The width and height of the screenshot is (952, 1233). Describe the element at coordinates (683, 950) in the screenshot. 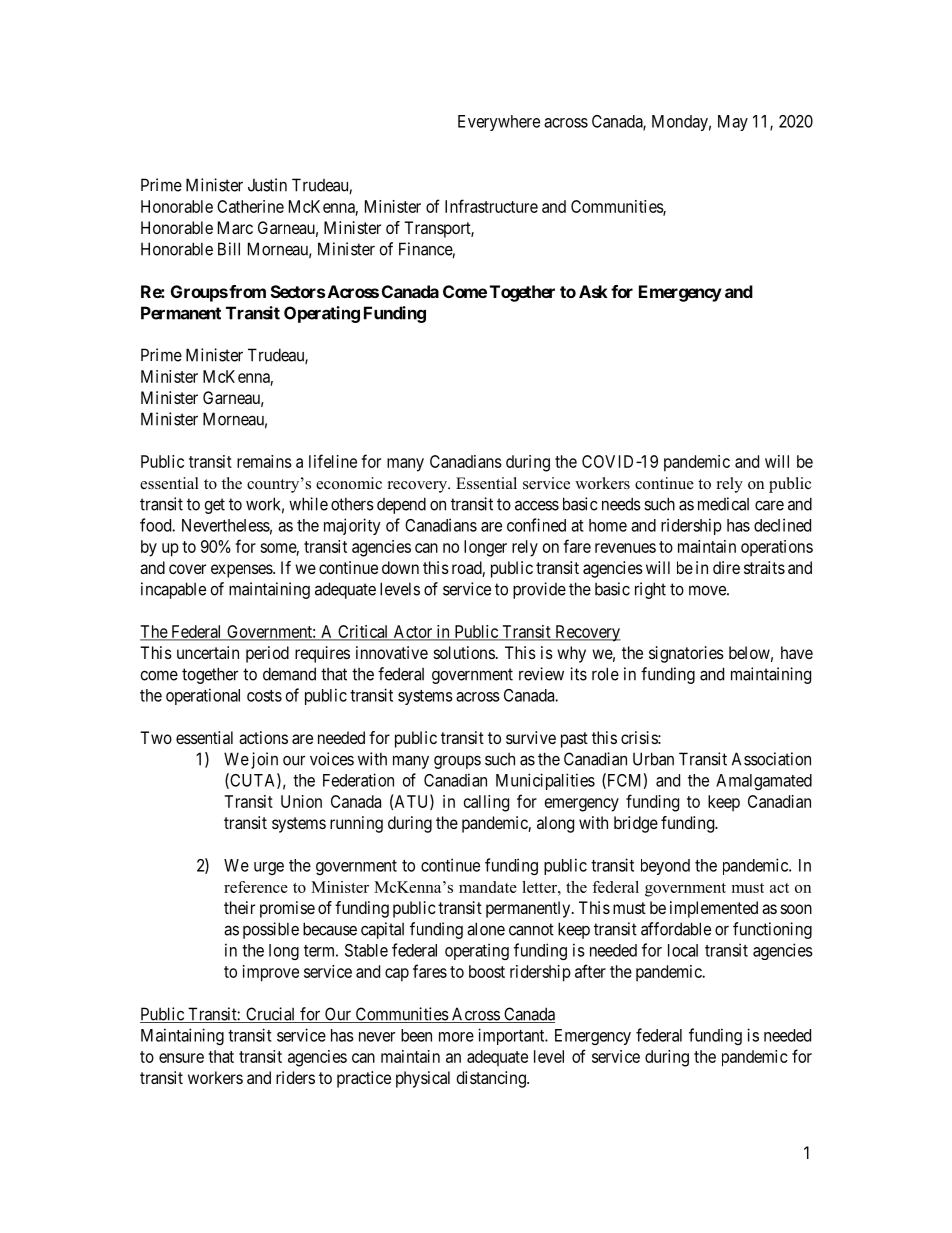

I see `local` at that location.
